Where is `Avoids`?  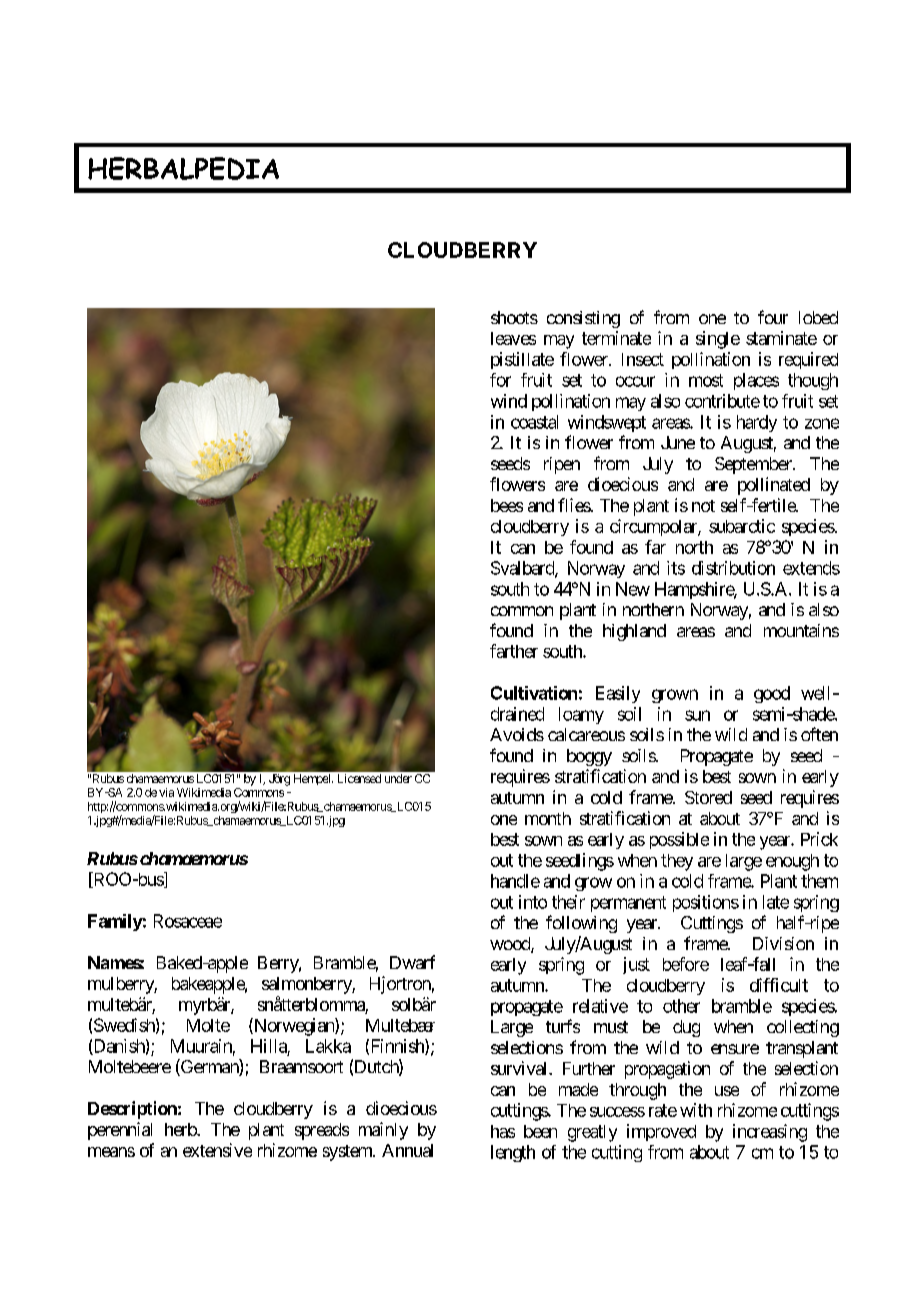 Avoids is located at coordinates (517, 734).
